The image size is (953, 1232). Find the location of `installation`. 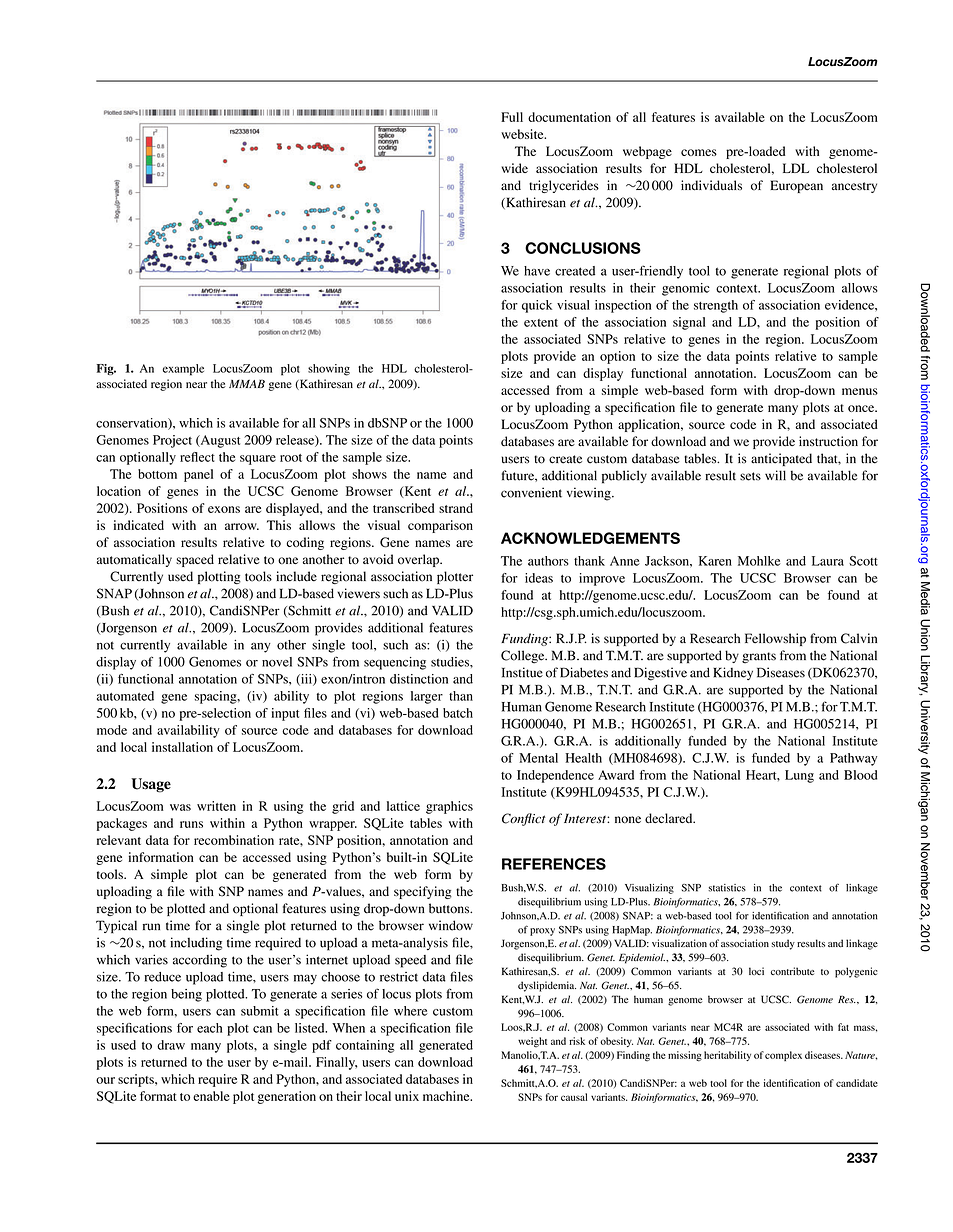

installation is located at coordinates (182, 747).
